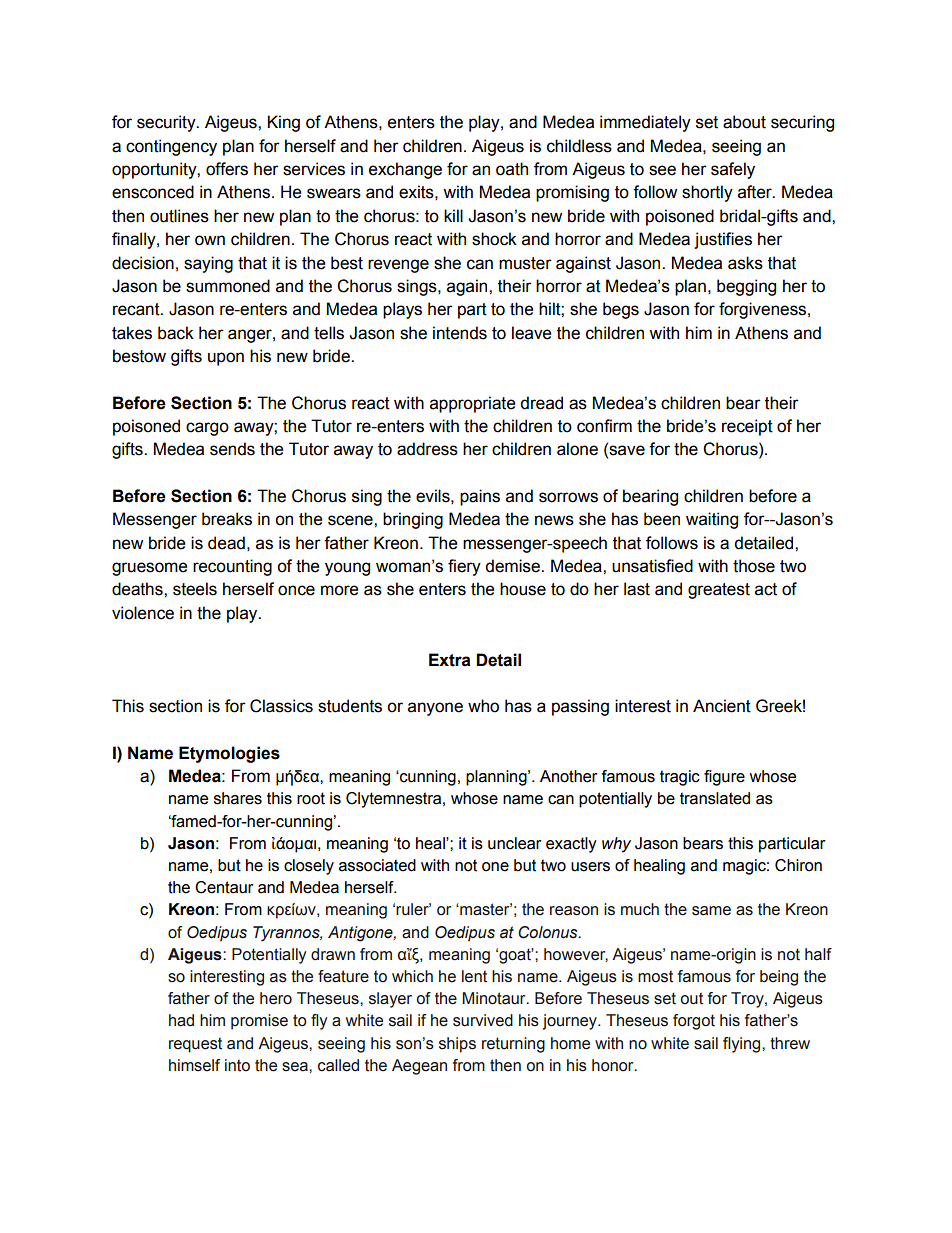 This screenshot has height=1233, width=952. What do you see at coordinates (238, 798) in the screenshot?
I see `shares` at bounding box center [238, 798].
